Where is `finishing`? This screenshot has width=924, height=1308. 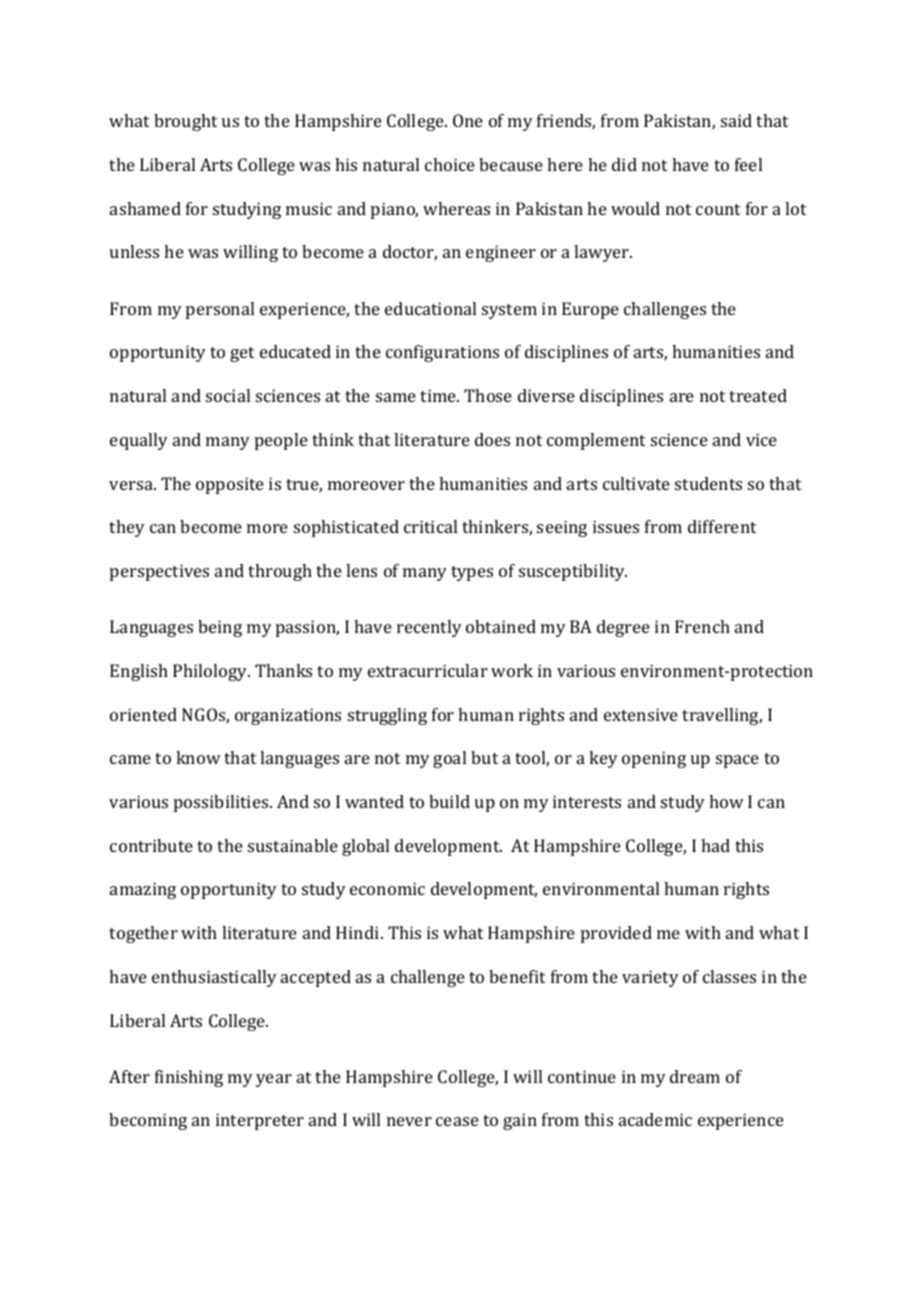
finishing is located at coordinates (189, 1078).
